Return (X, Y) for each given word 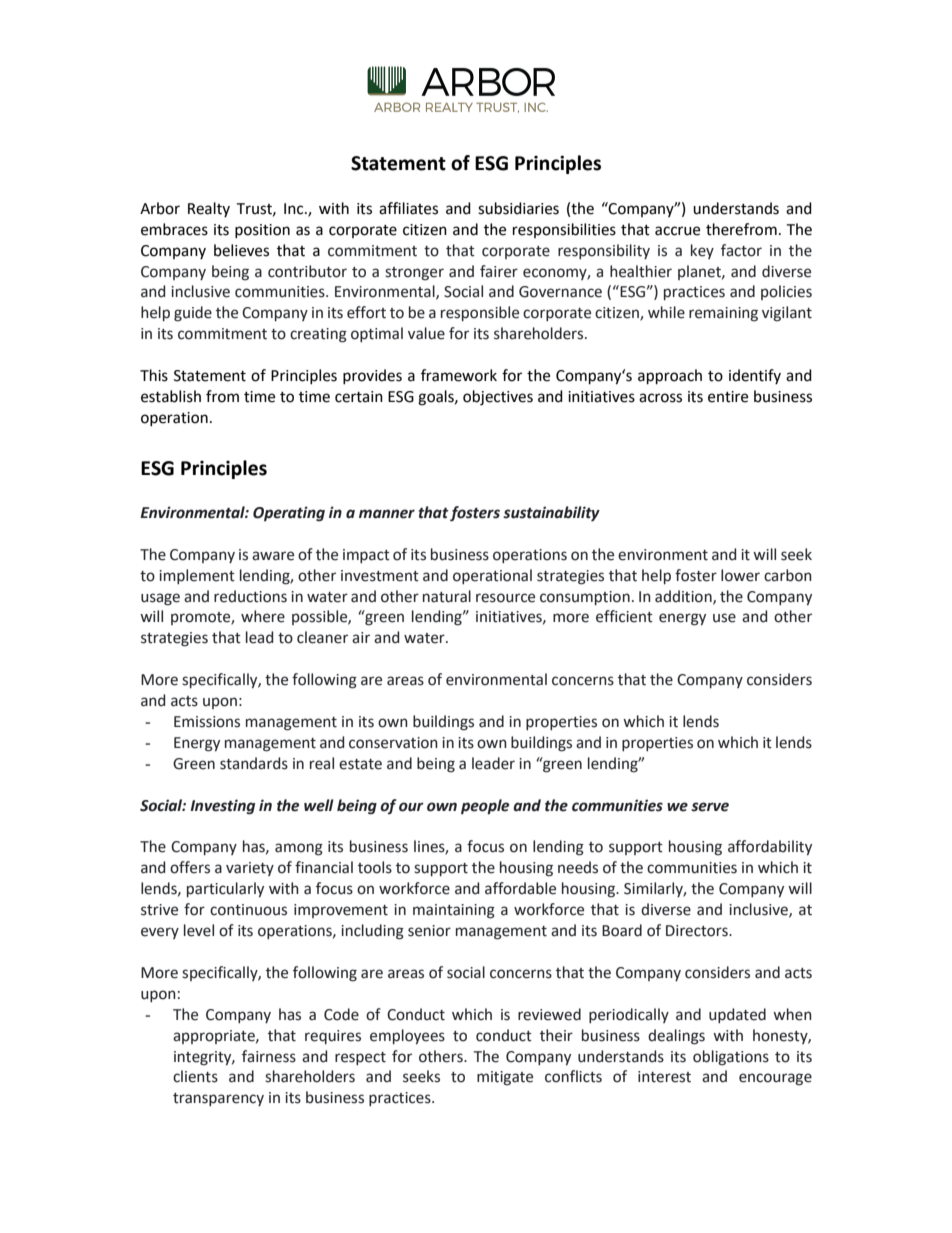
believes (241, 250)
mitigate (505, 1078)
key (702, 251)
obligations (731, 1058)
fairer (499, 271)
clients (195, 1076)
